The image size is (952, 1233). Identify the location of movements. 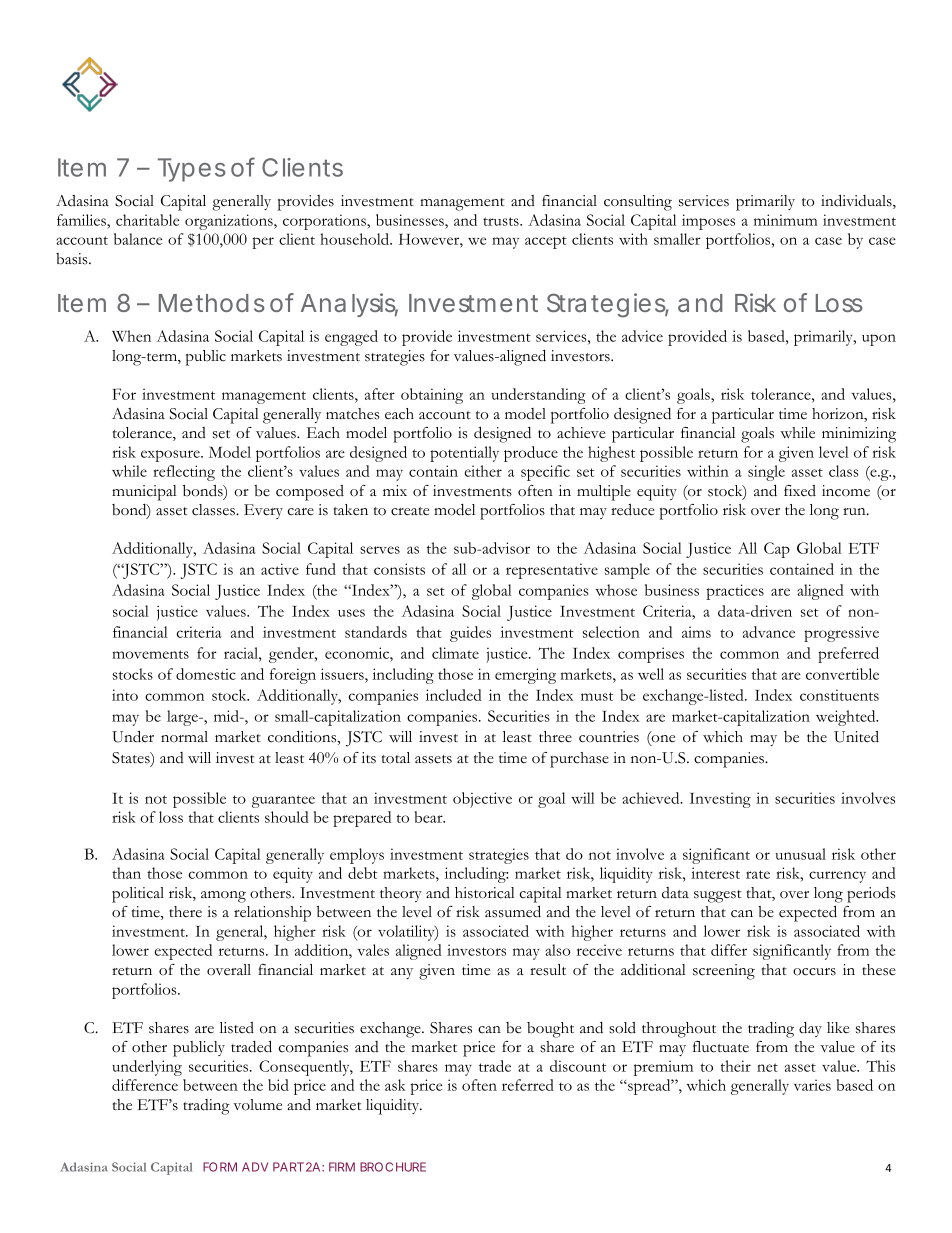
(150, 654).
